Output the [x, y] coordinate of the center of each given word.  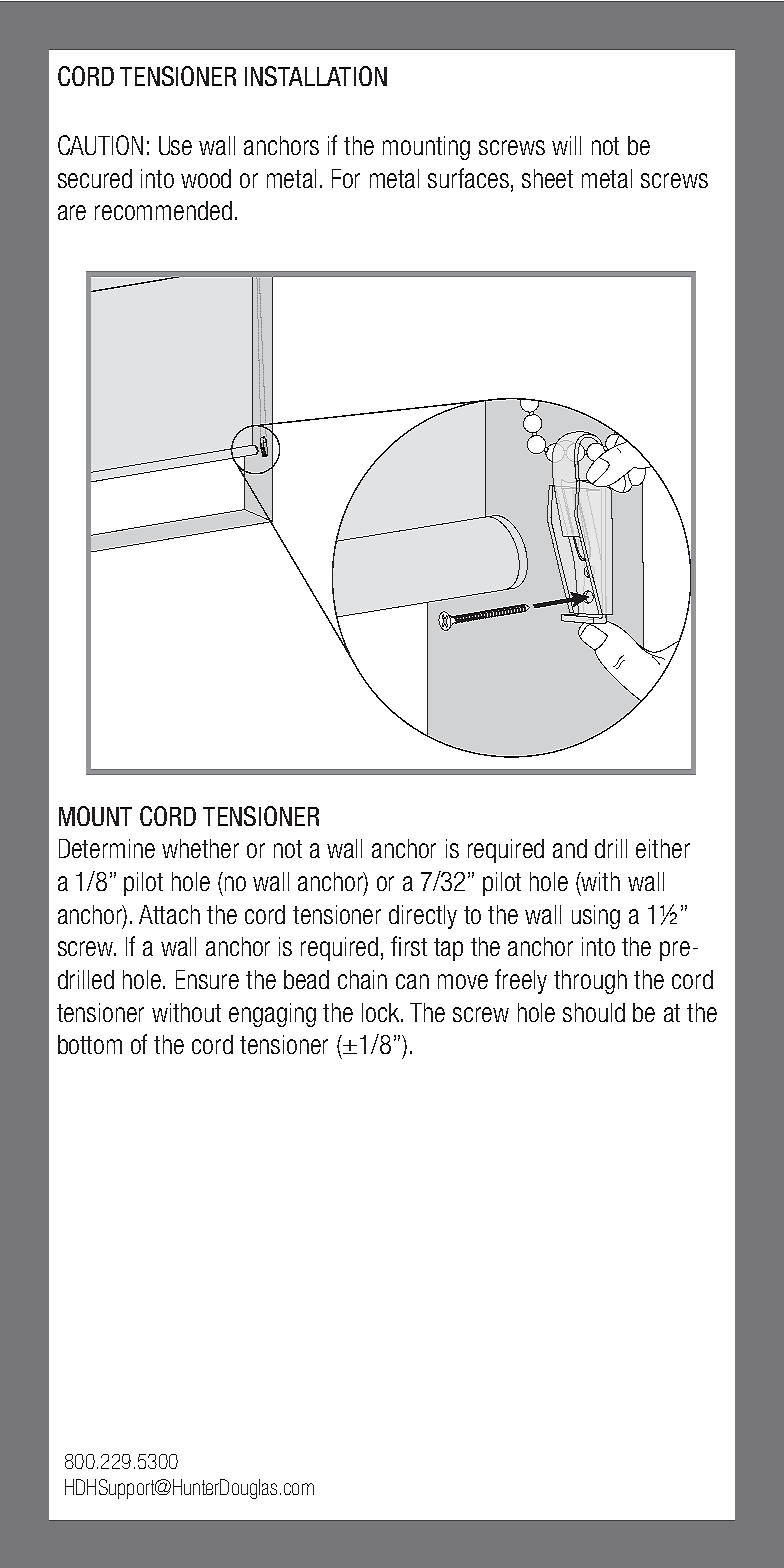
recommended [163, 210]
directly [423, 917]
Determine [107, 848]
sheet [547, 178]
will [566, 145]
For [346, 178]
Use [175, 145]
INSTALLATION [316, 76]
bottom [90, 1044]
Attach [169, 914]
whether [200, 848]
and [570, 848]
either [663, 848]
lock [382, 1012]
